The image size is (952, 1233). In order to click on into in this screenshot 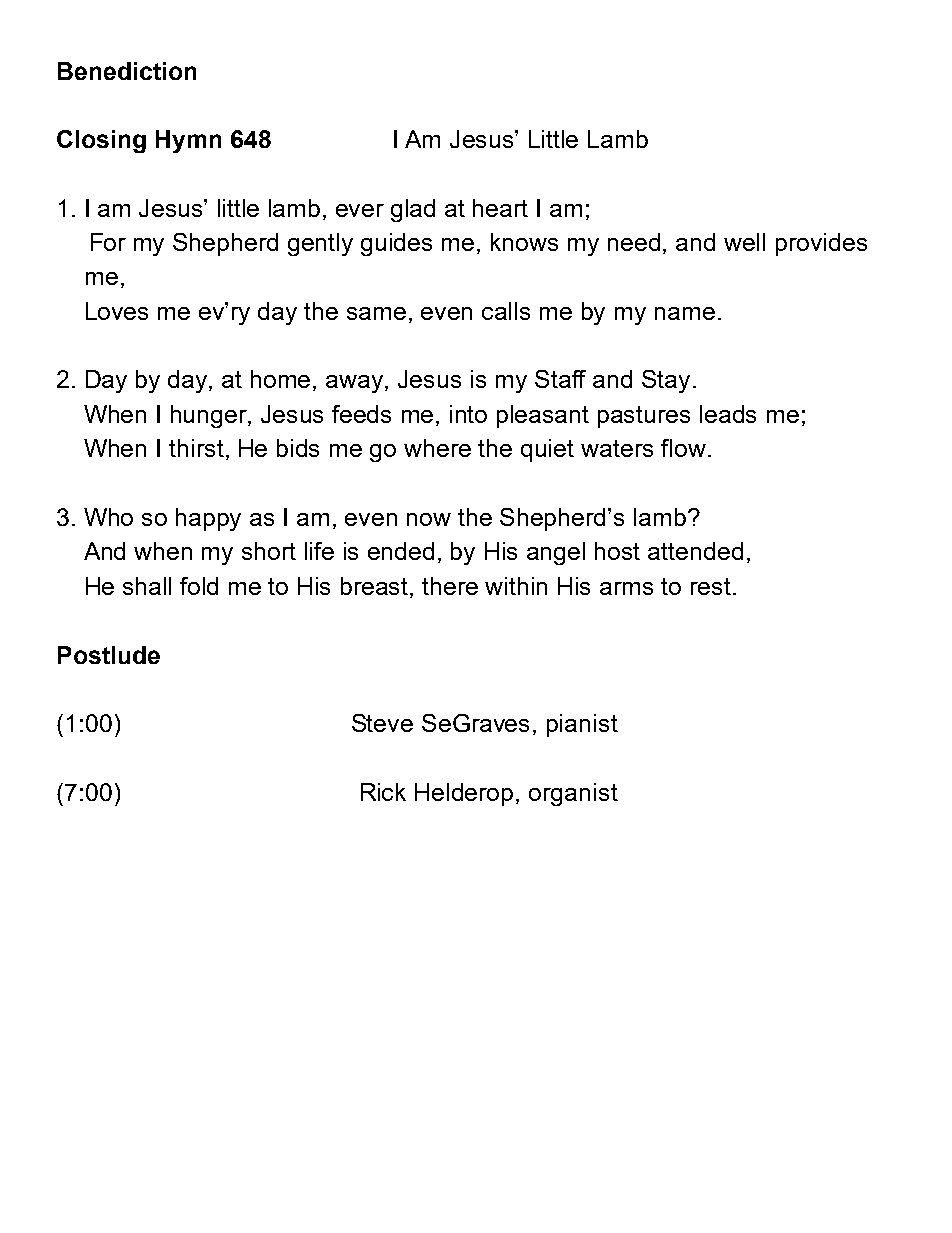, I will do `click(468, 414)`.
